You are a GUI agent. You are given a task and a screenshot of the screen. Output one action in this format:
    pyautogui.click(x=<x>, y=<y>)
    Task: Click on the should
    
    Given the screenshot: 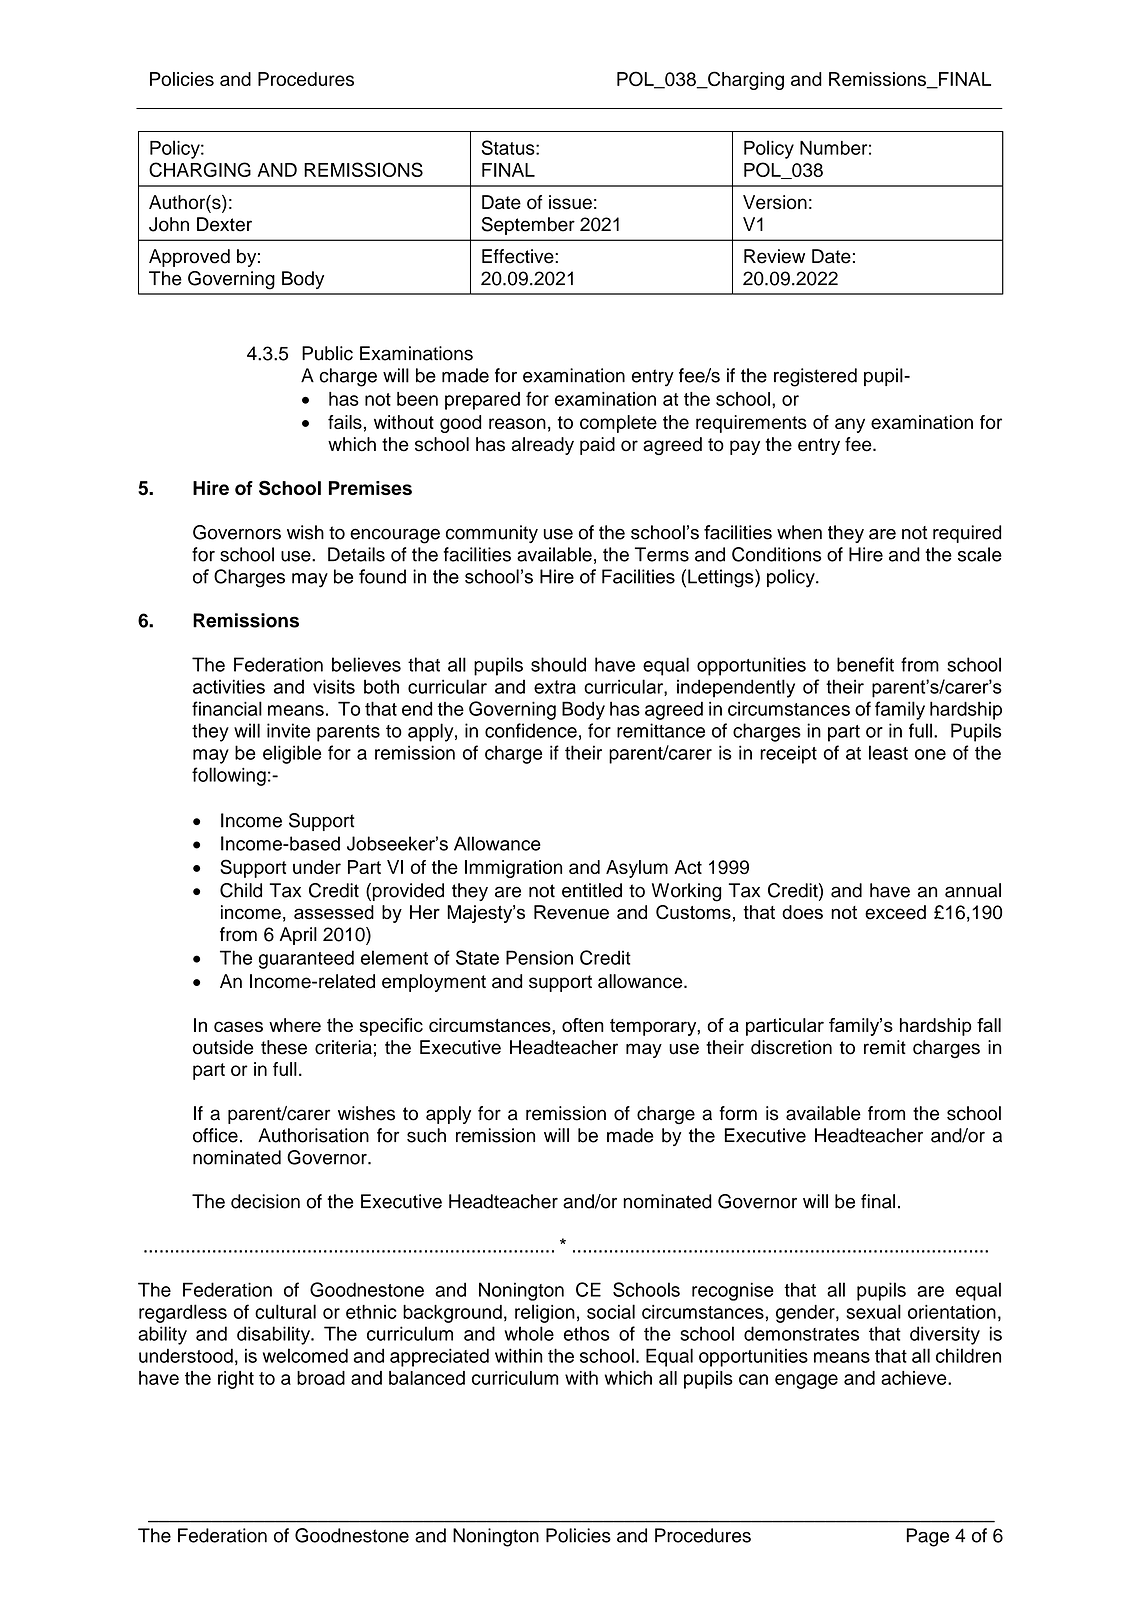 What is the action you would take?
    pyautogui.click(x=558, y=664)
